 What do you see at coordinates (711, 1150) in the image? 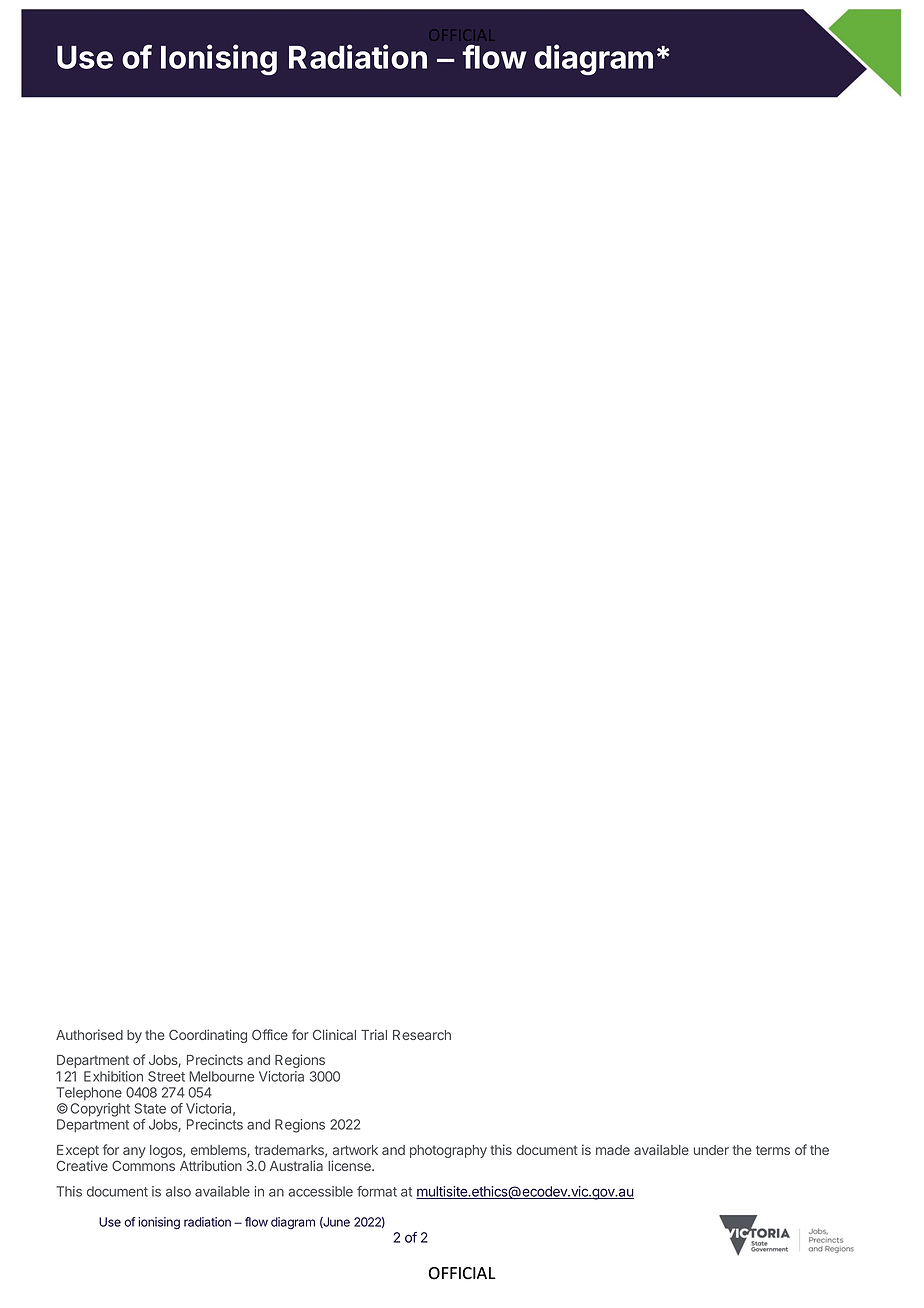
I see `under` at bounding box center [711, 1150].
